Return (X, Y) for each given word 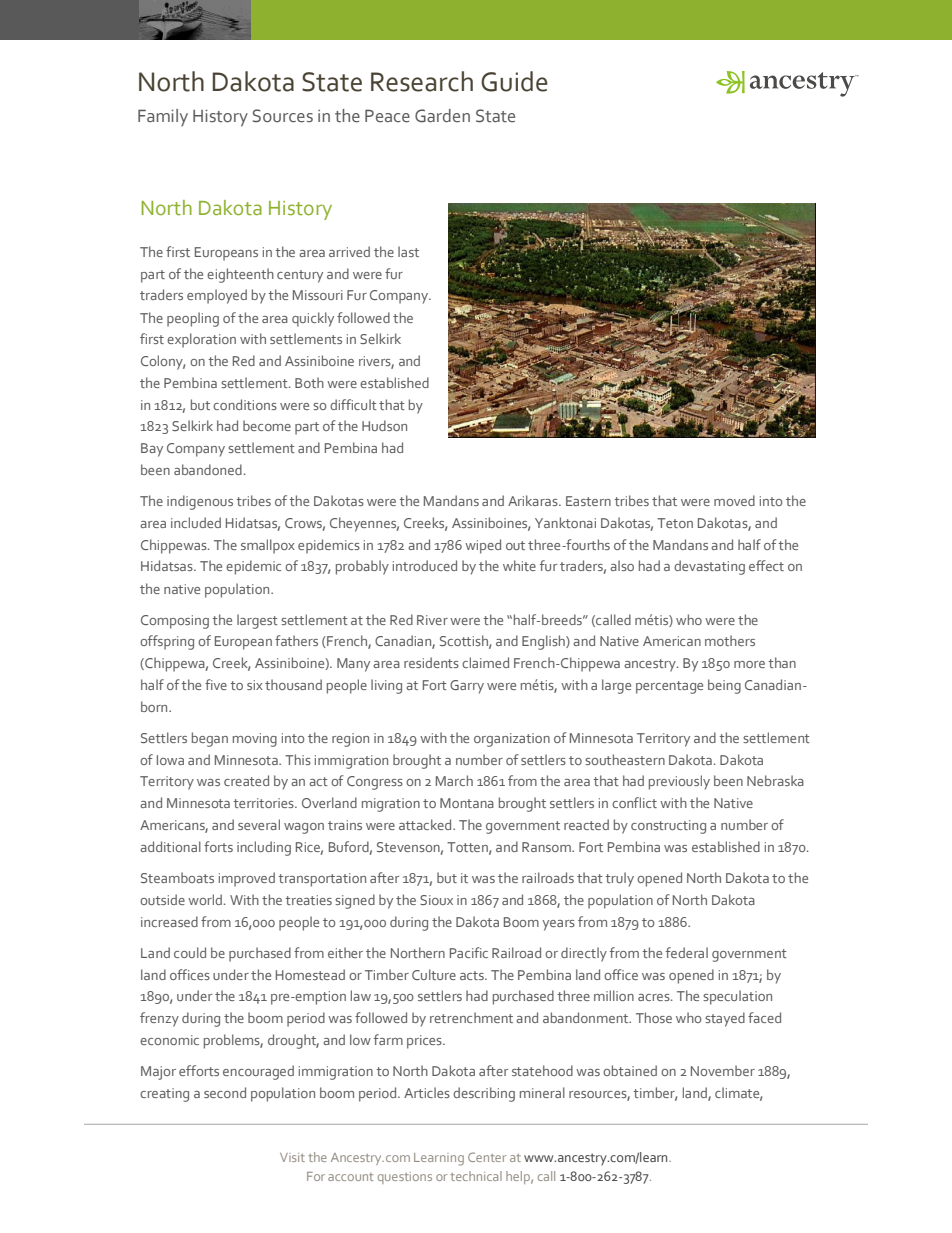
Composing (175, 622)
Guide (514, 81)
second (225, 1092)
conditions (245, 404)
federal (687, 952)
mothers (730, 640)
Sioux (436, 900)
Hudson (384, 425)
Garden (442, 116)
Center (487, 1157)
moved (734, 500)
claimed (485, 662)
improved (247, 879)
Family (163, 117)
